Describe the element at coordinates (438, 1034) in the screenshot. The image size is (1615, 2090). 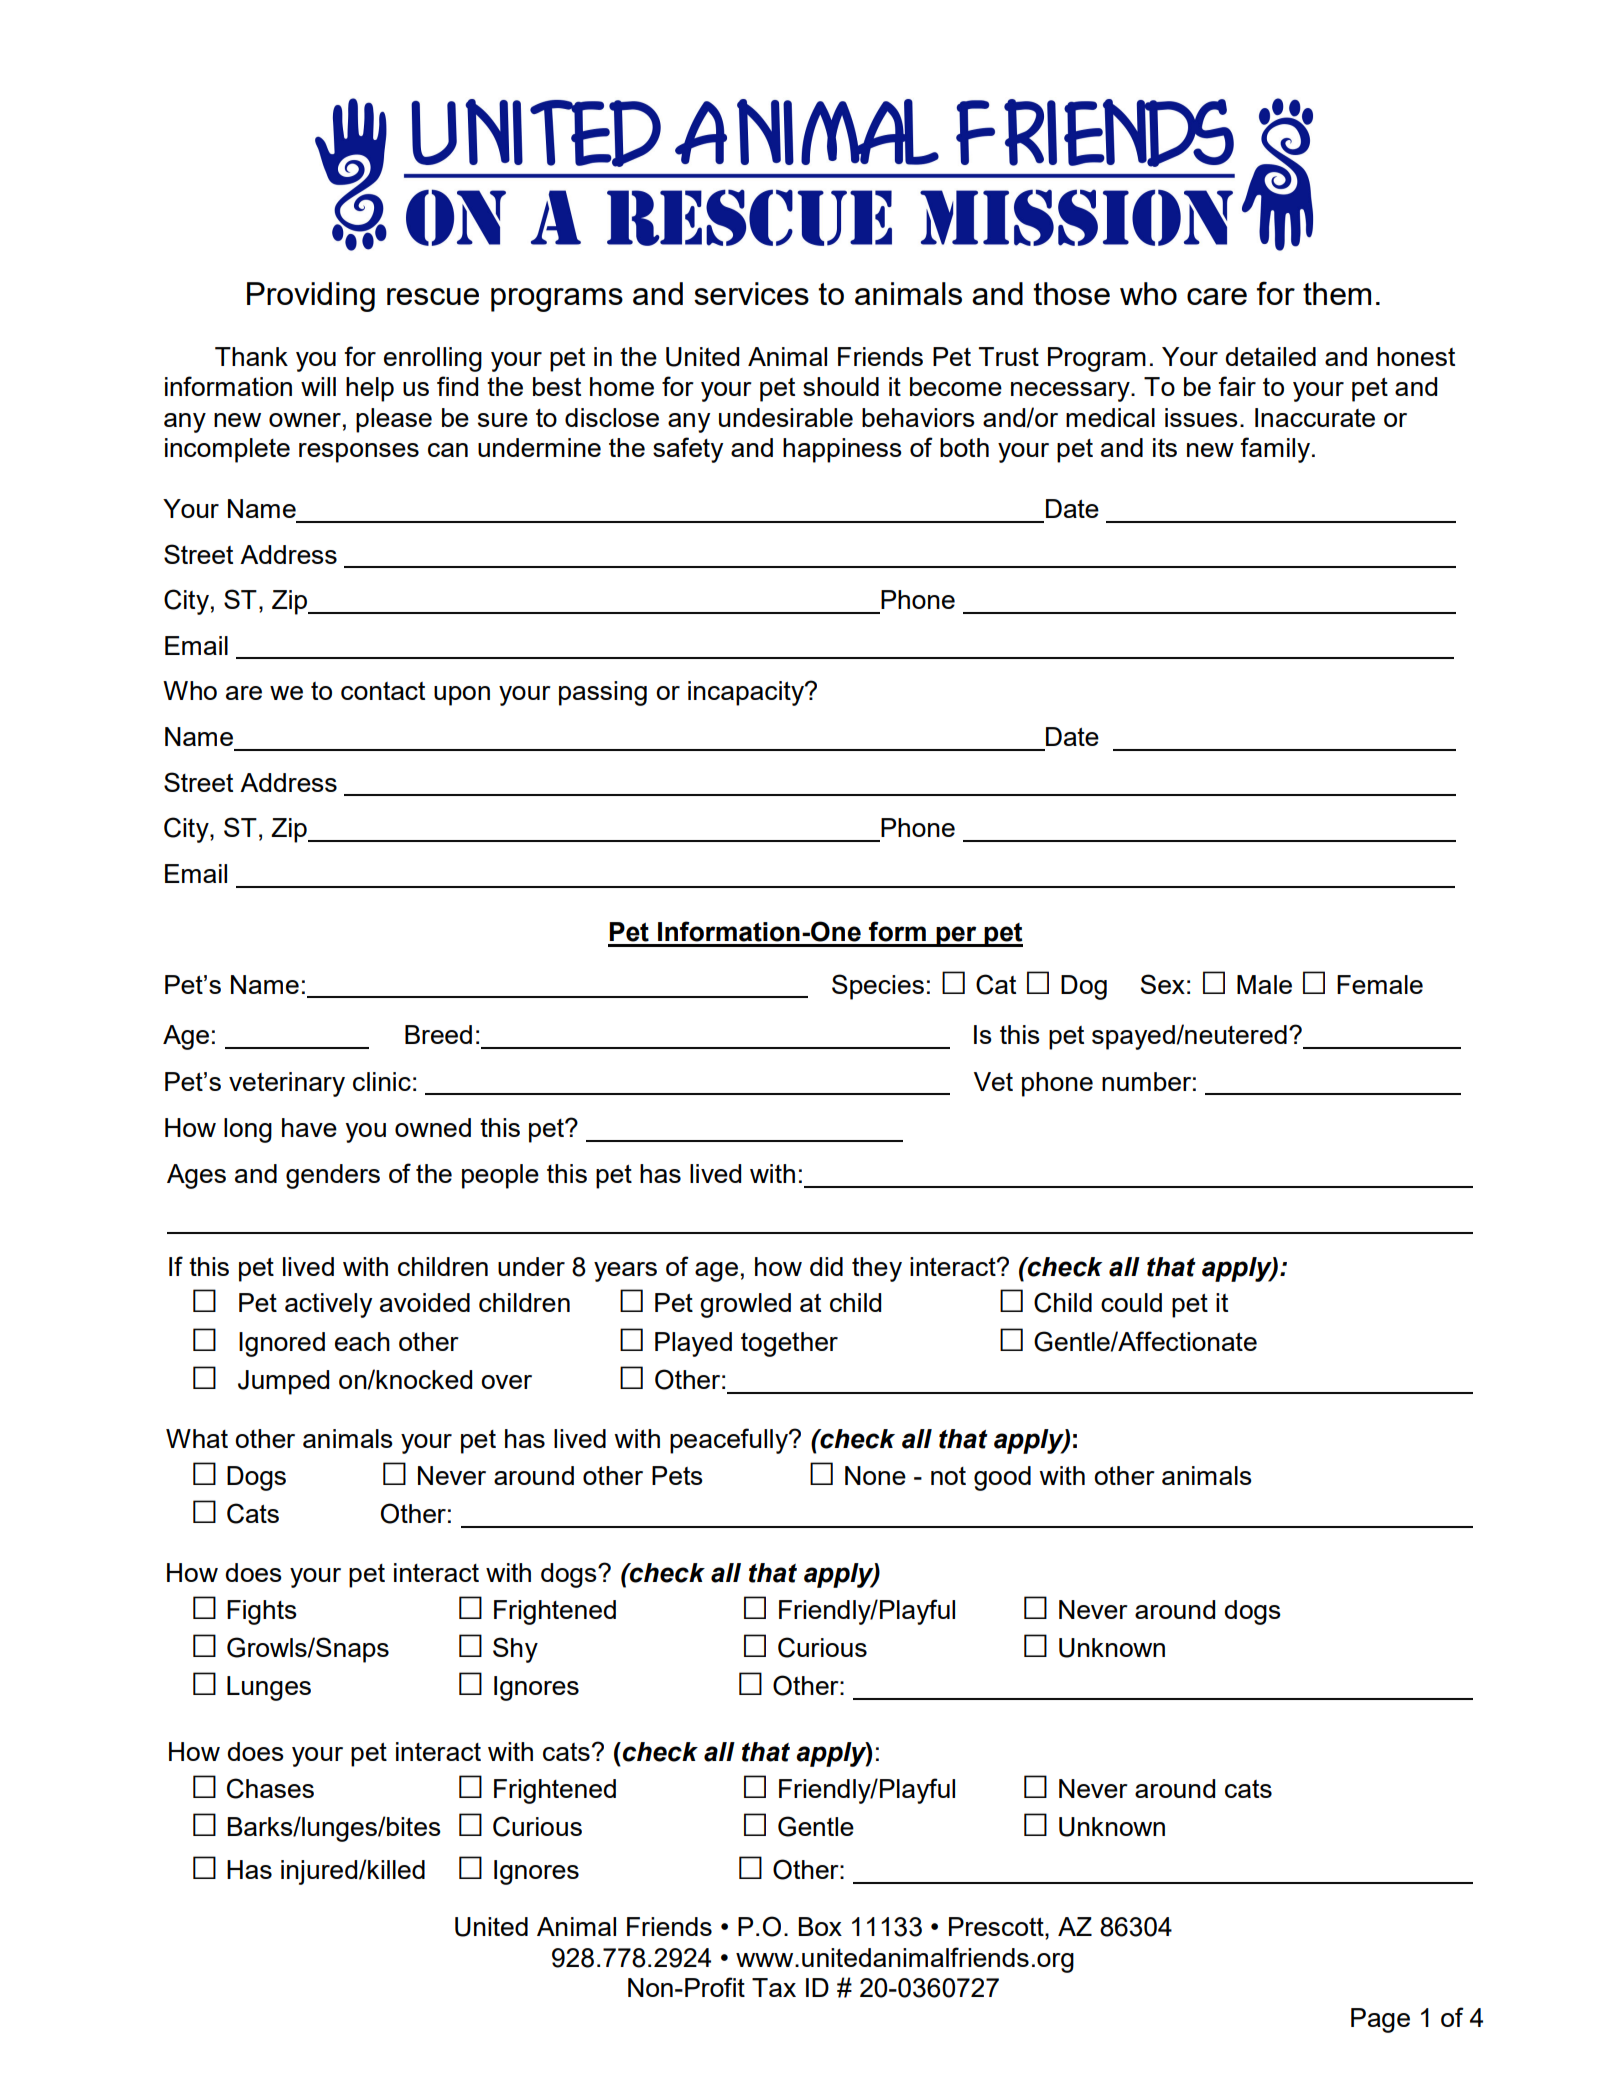
I see `Breed` at that location.
